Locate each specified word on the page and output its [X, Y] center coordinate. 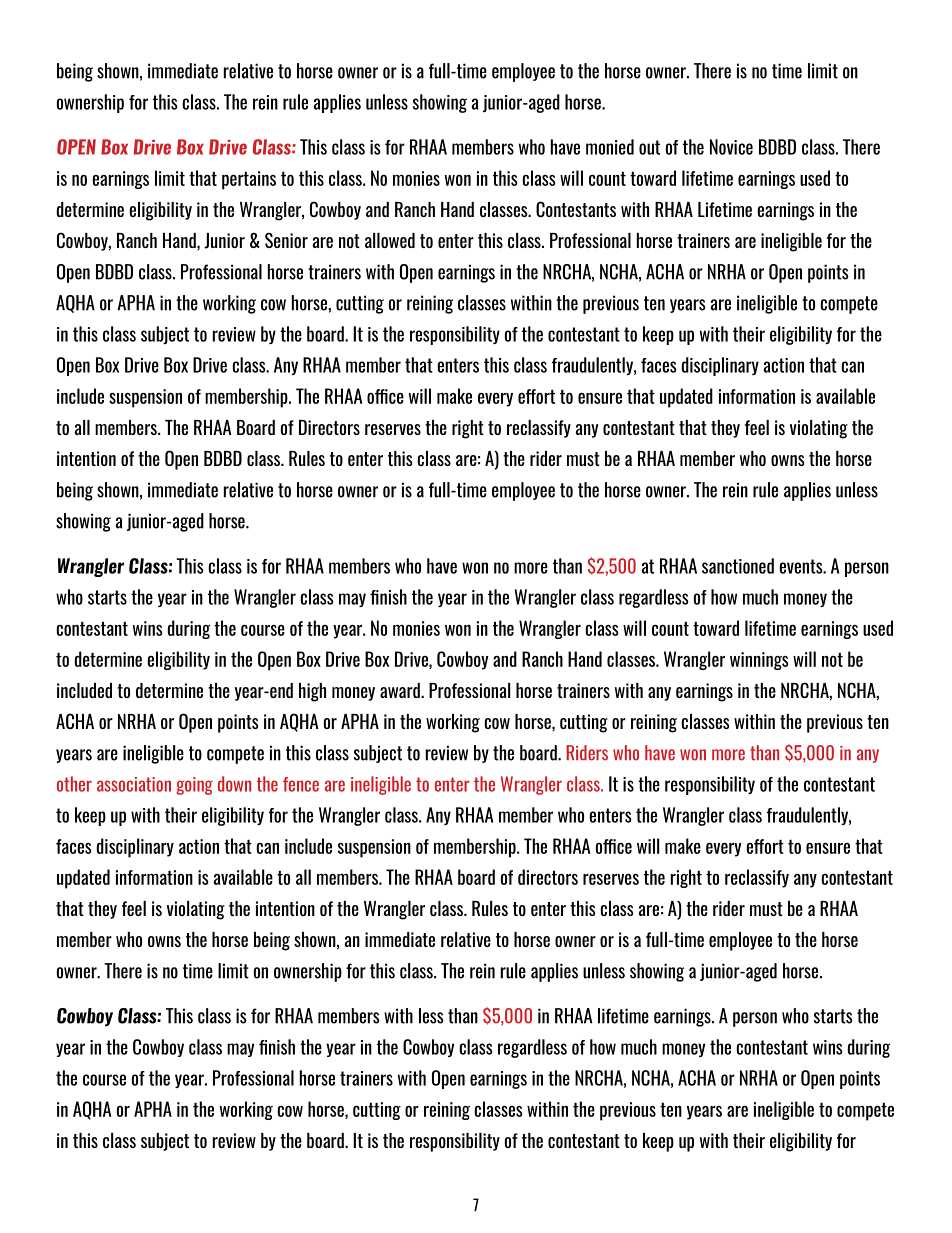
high [312, 692]
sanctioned [738, 566]
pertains [249, 180]
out [649, 147]
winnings [759, 661]
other [74, 784]
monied [610, 147]
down [234, 784]
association [134, 784]
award [401, 690]
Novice [731, 147]
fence [301, 784]
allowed [390, 240]
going [194, 786]
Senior [286, 240]
